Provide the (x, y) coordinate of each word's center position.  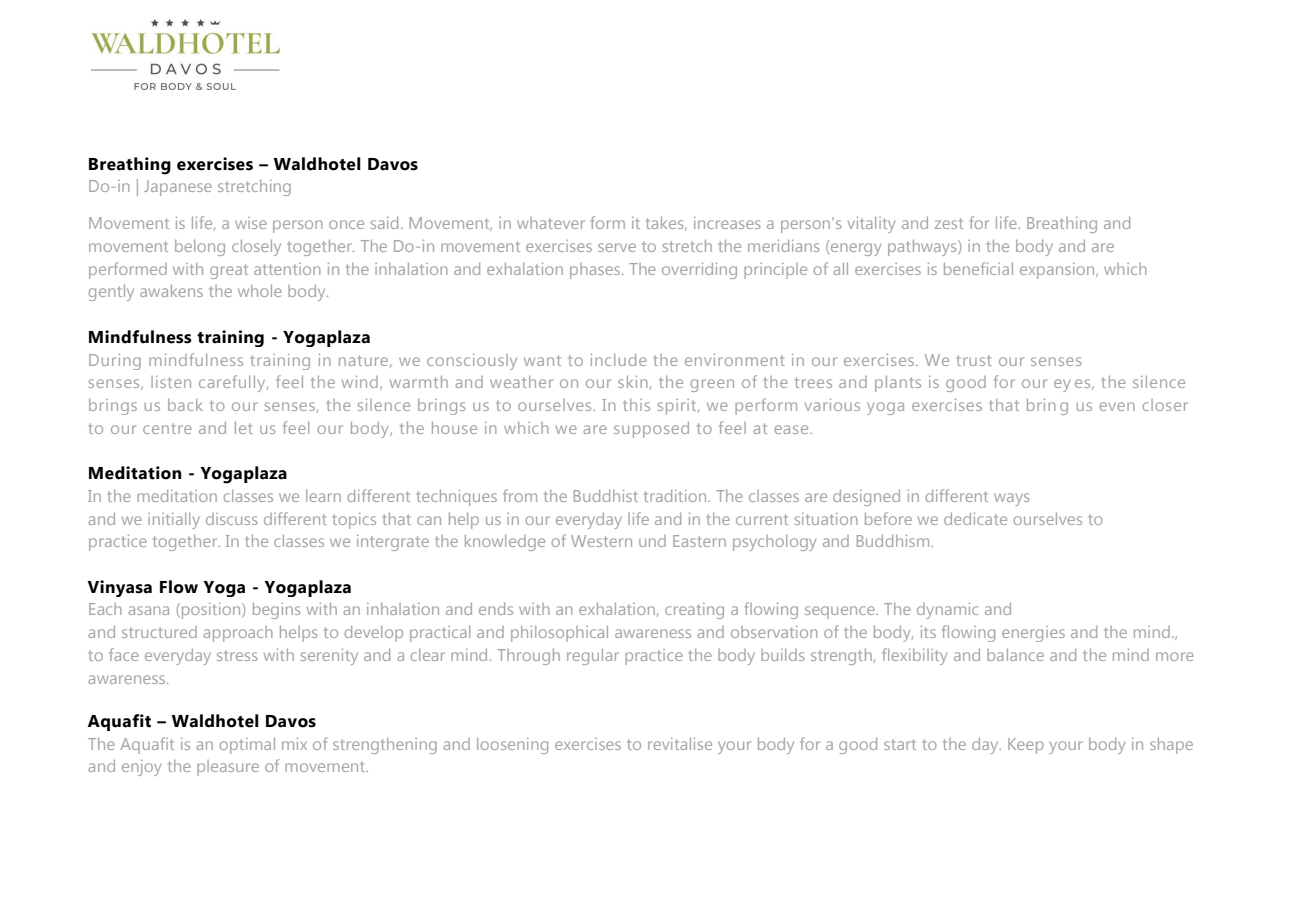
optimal (247, 746)
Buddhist (606, 496)
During (115, 362)
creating (694, 611)
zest (948, 223)
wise (251, 223)
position (212, 611)
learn (323, 496)
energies (1033, 634)
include (619, 360)
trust (974, 360)
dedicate (975, 519)
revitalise (680, 744)
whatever (551, 223)
